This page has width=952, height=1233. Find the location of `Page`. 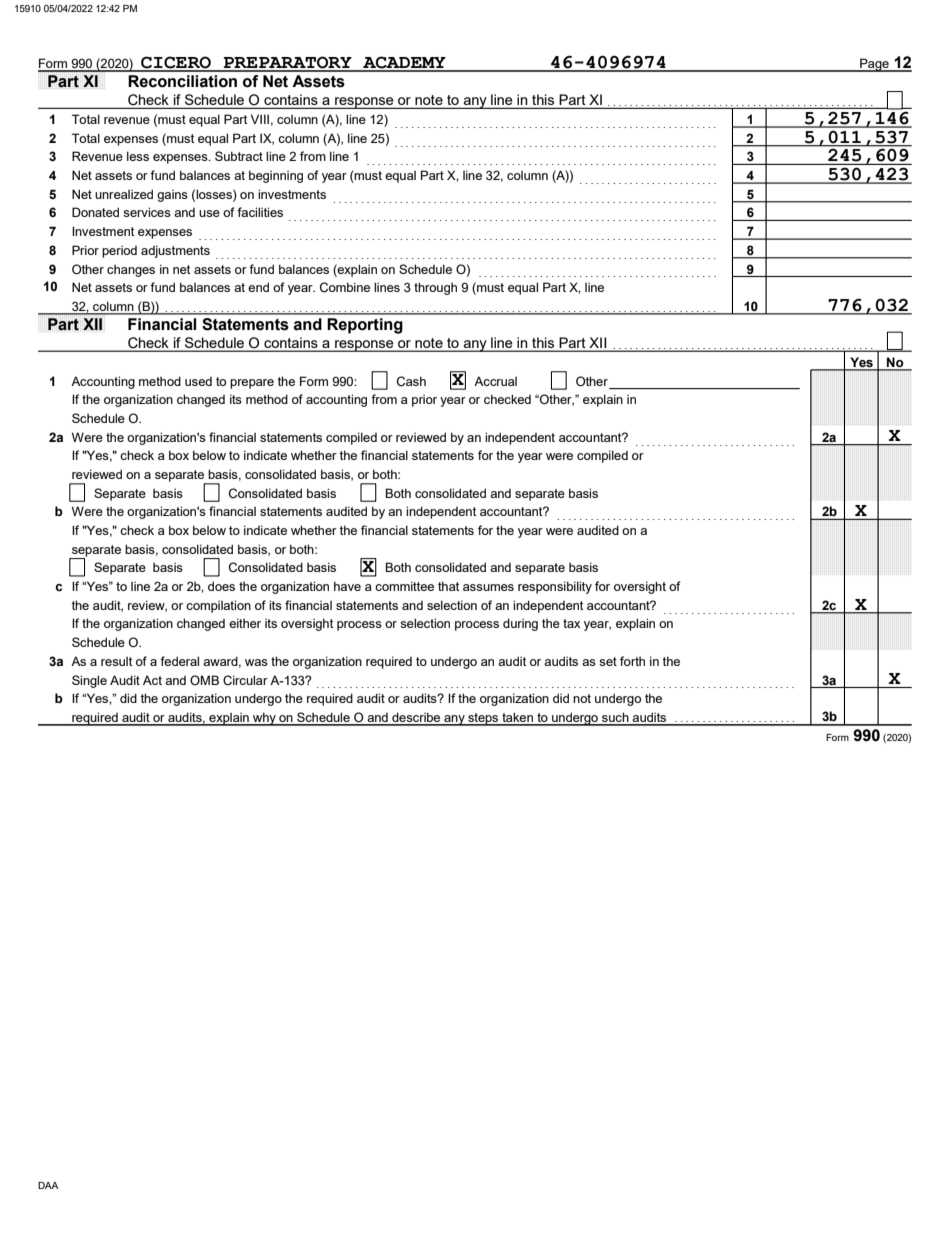

Page is located at coordinates (874, 65).
